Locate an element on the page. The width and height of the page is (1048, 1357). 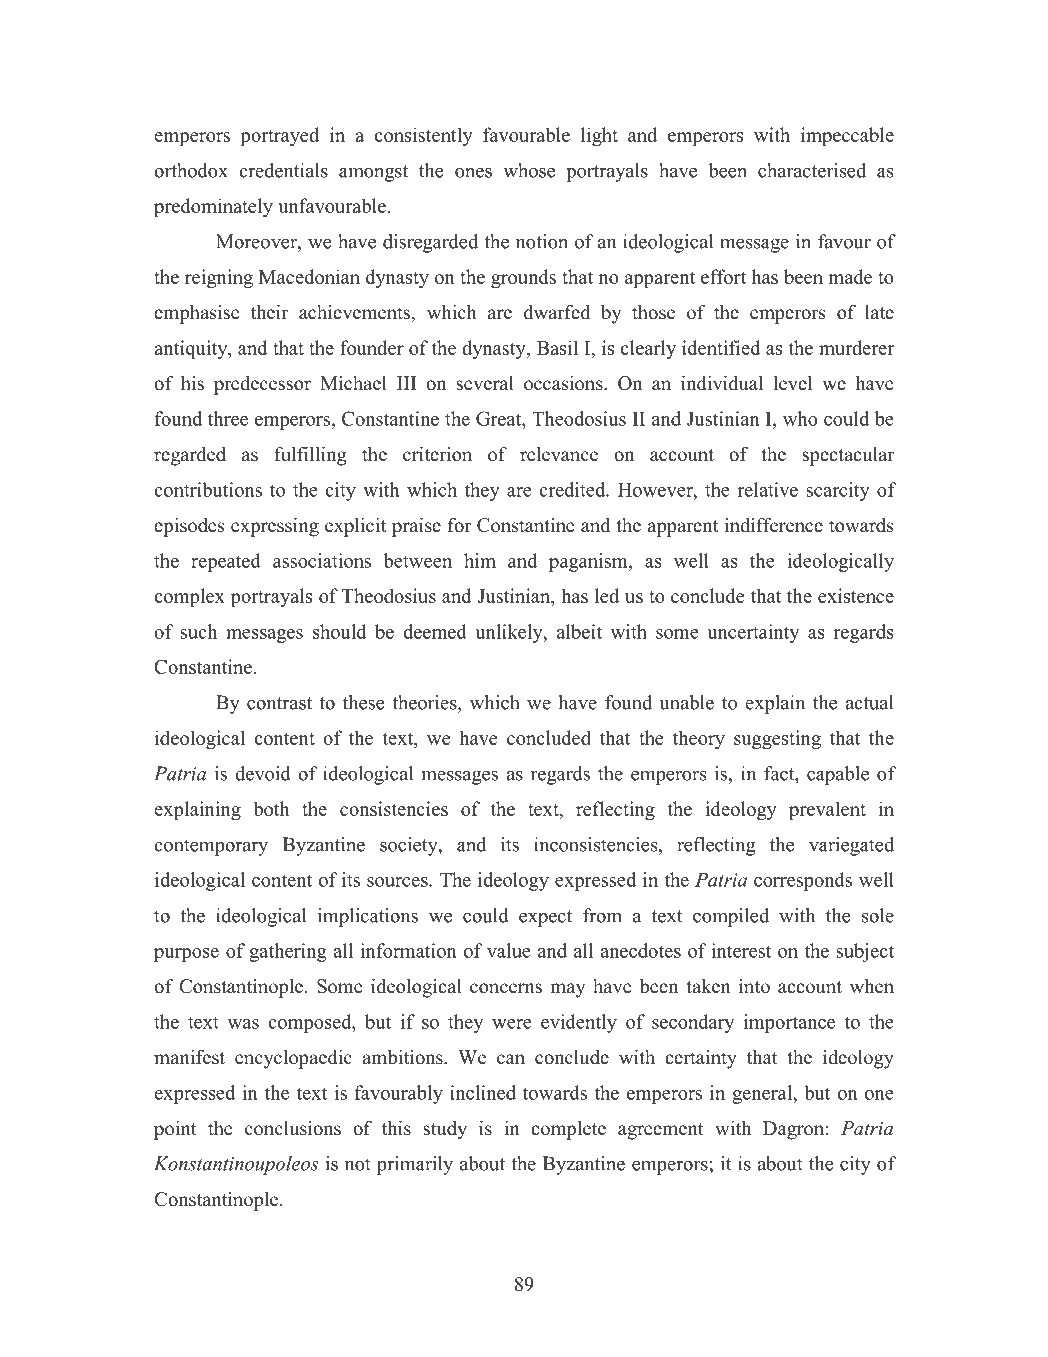
relative is located at coordinates (767, 489).
